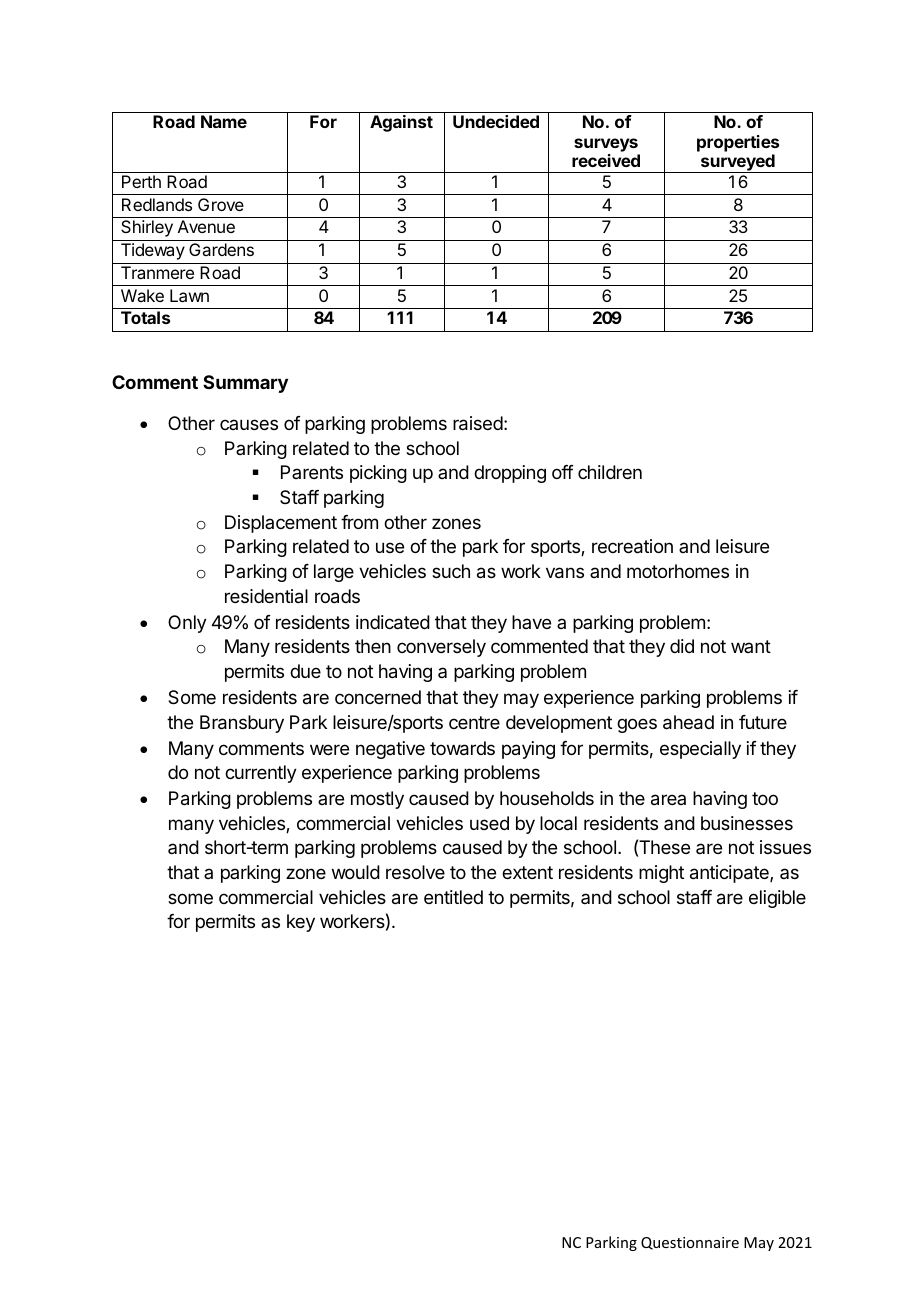 This document has width=924, height=1308. I want to click on did, so click(682, 646).
